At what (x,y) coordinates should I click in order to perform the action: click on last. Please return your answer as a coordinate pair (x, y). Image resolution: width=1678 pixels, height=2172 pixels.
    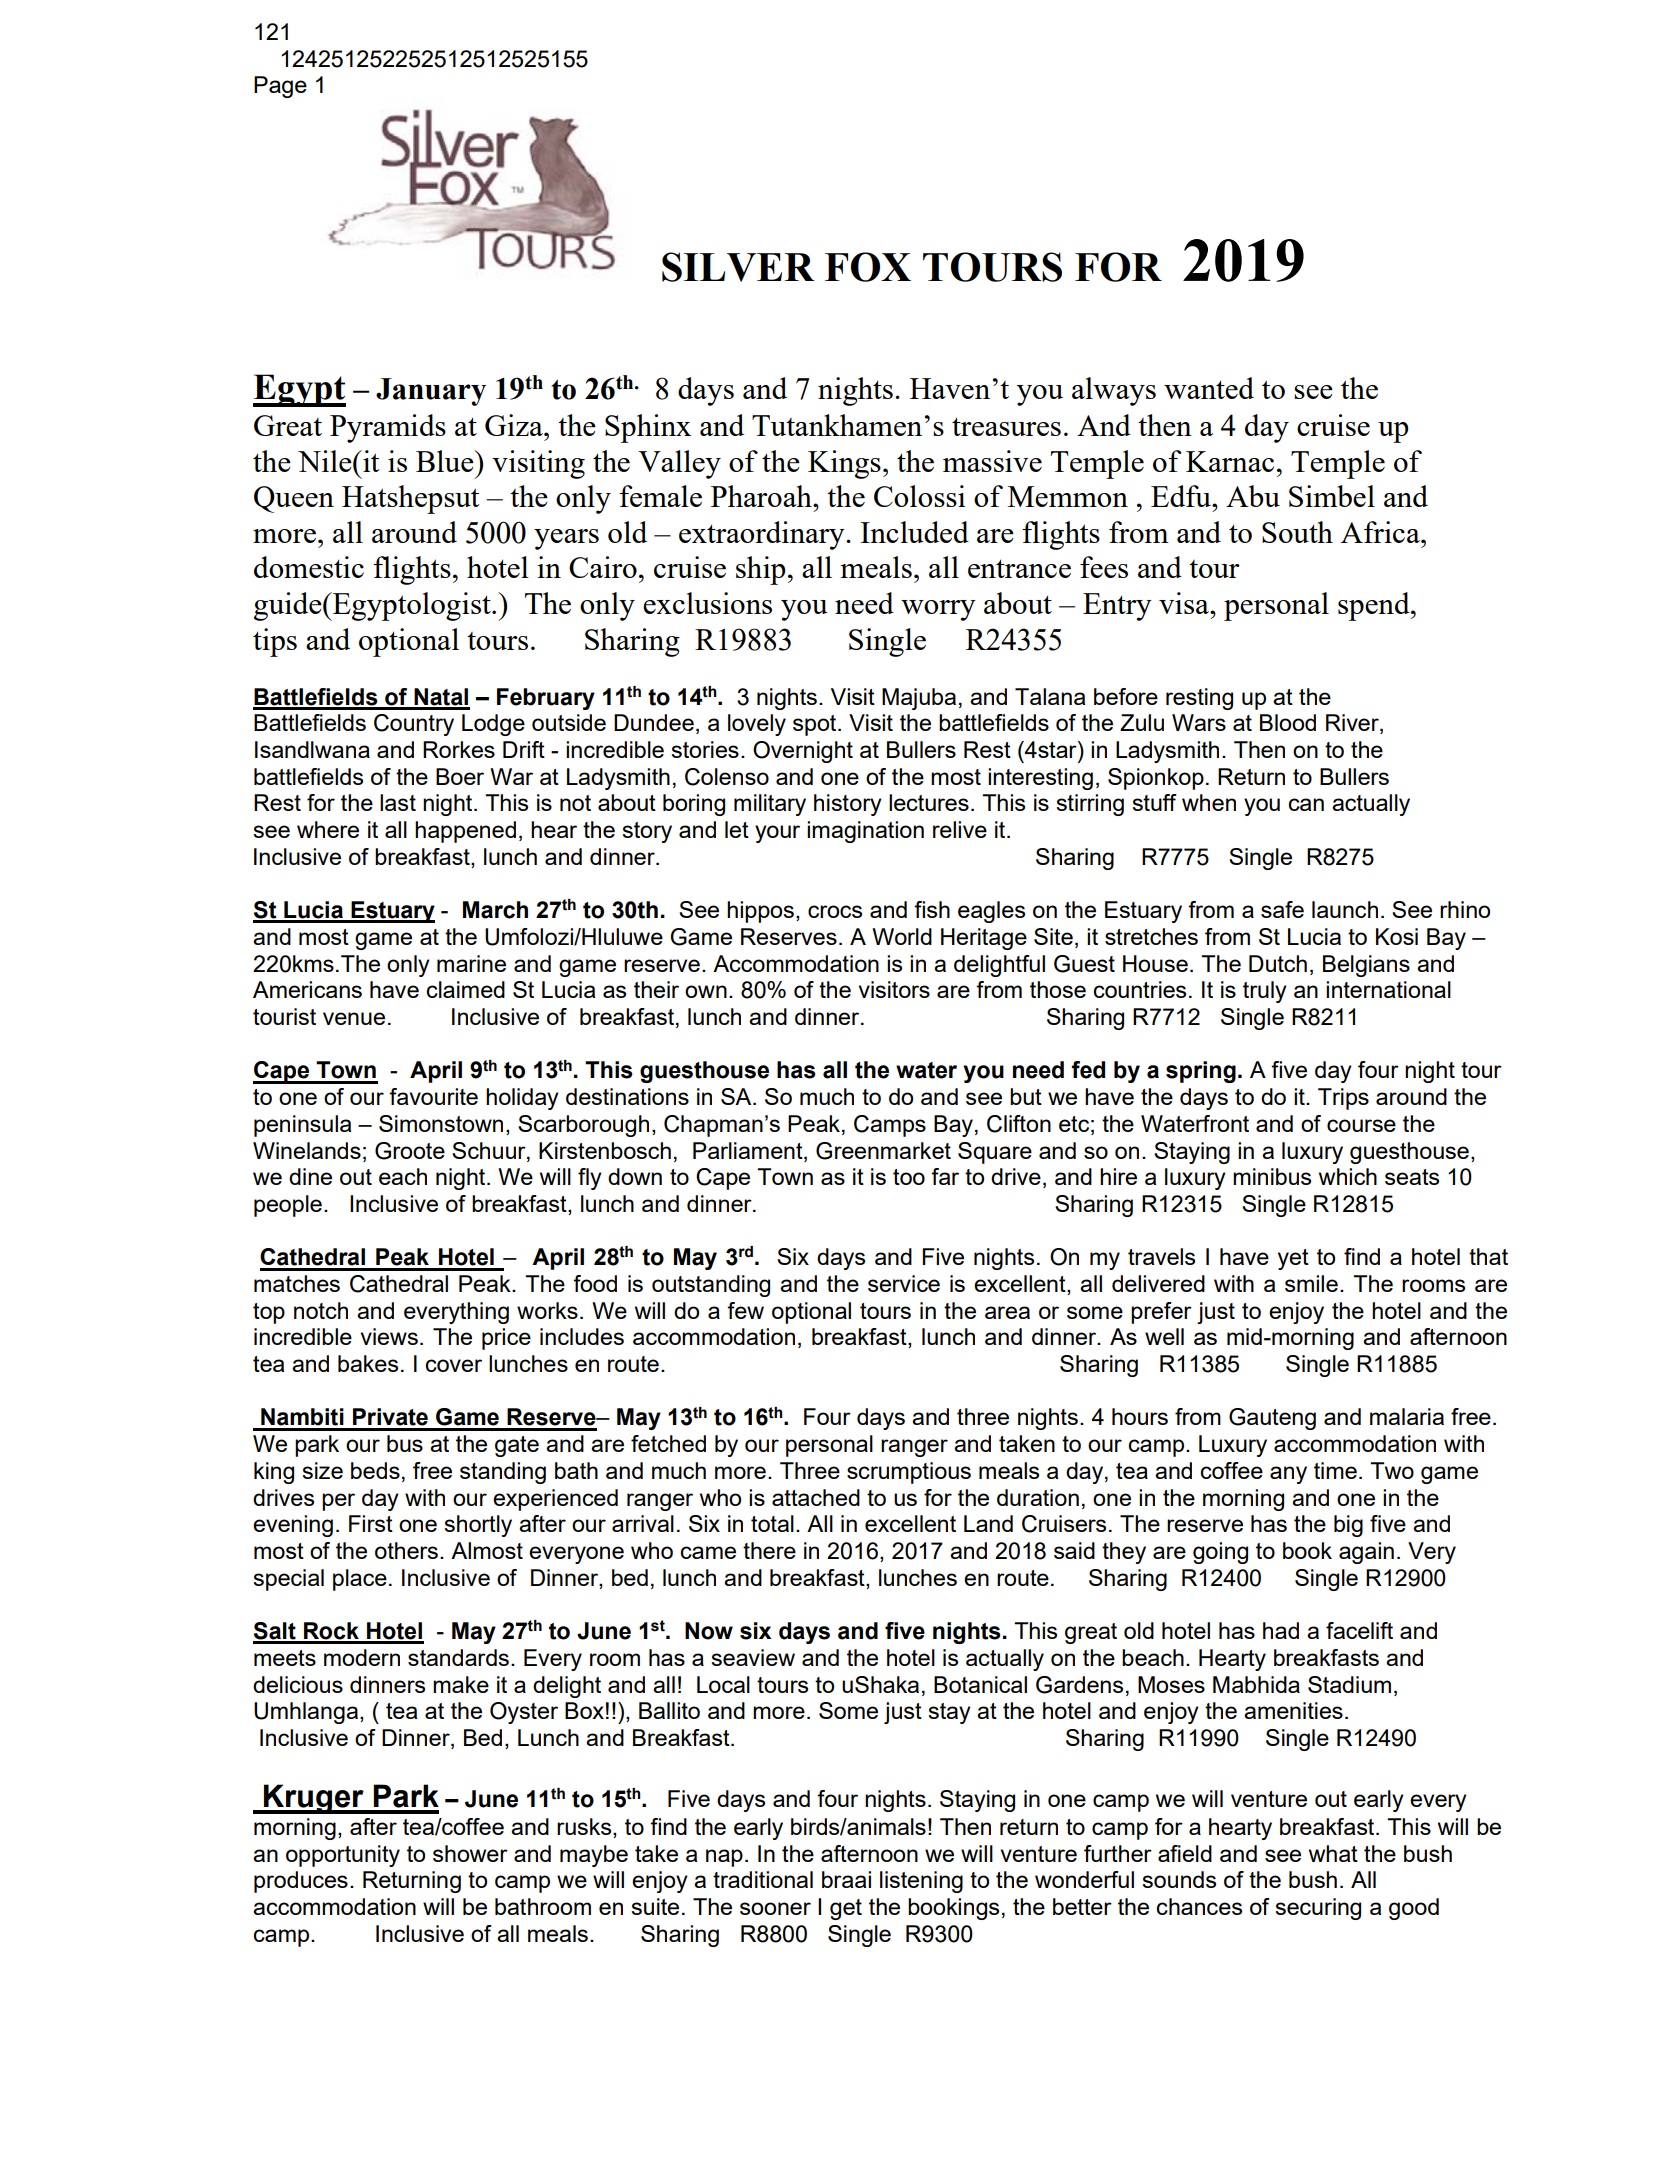
    Looking at the image, I should click on (398, 802).
